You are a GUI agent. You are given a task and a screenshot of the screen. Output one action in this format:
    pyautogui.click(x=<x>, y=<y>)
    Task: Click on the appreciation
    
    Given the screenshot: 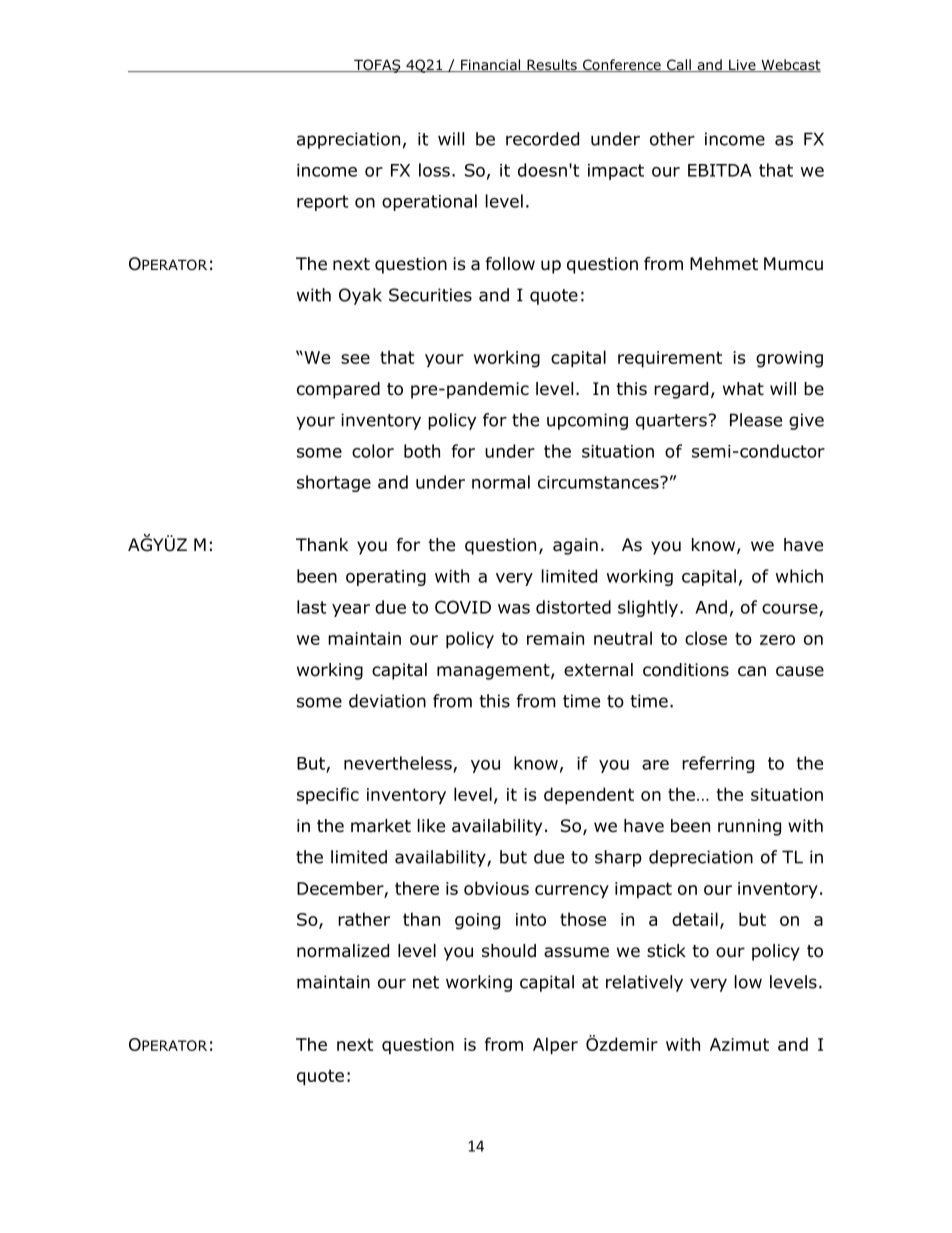 What is the action you would take?
    pyautogui.click(x=348, y=140)
